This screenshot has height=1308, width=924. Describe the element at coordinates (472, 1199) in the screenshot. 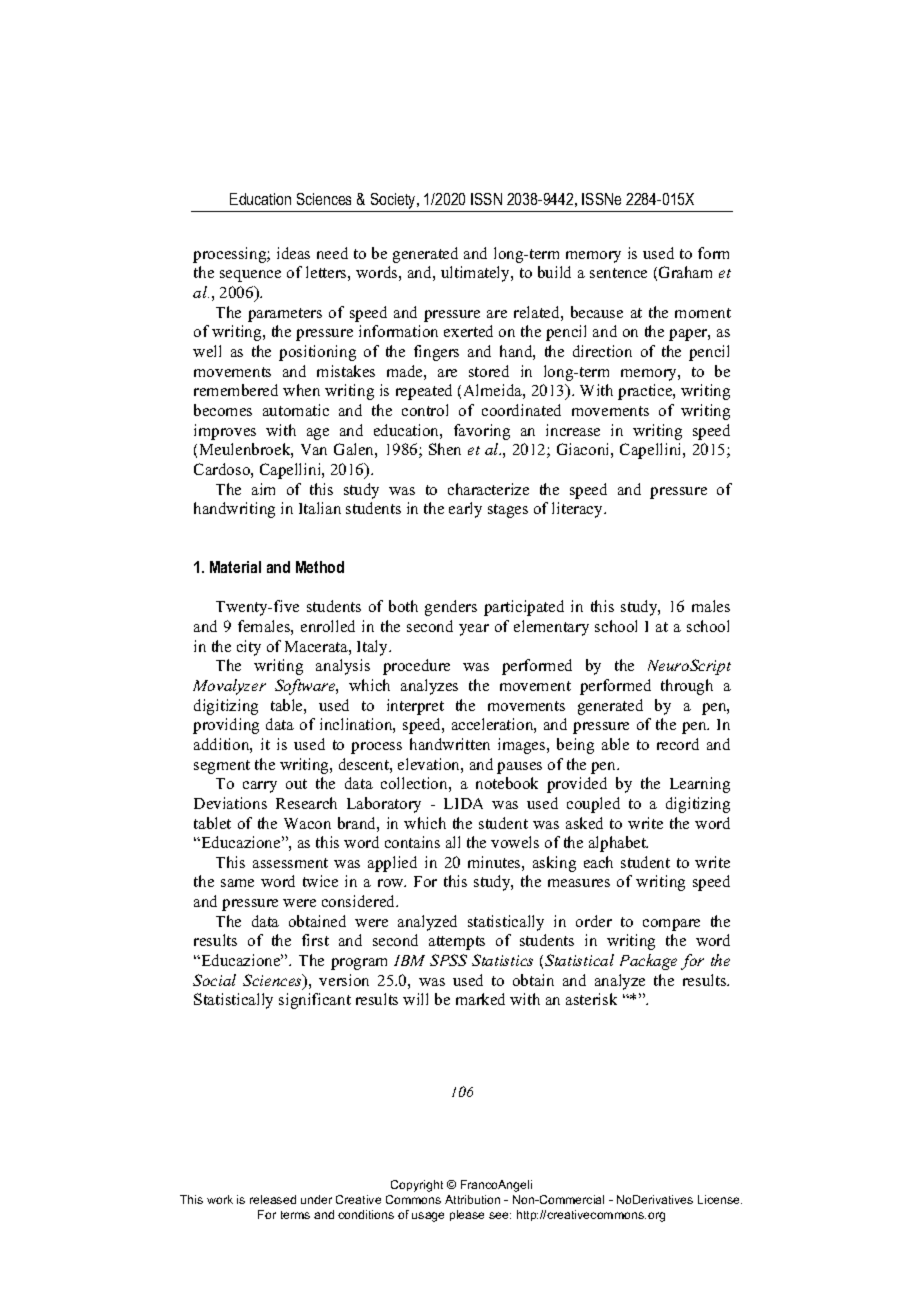

I see `Attribution` at that location.
